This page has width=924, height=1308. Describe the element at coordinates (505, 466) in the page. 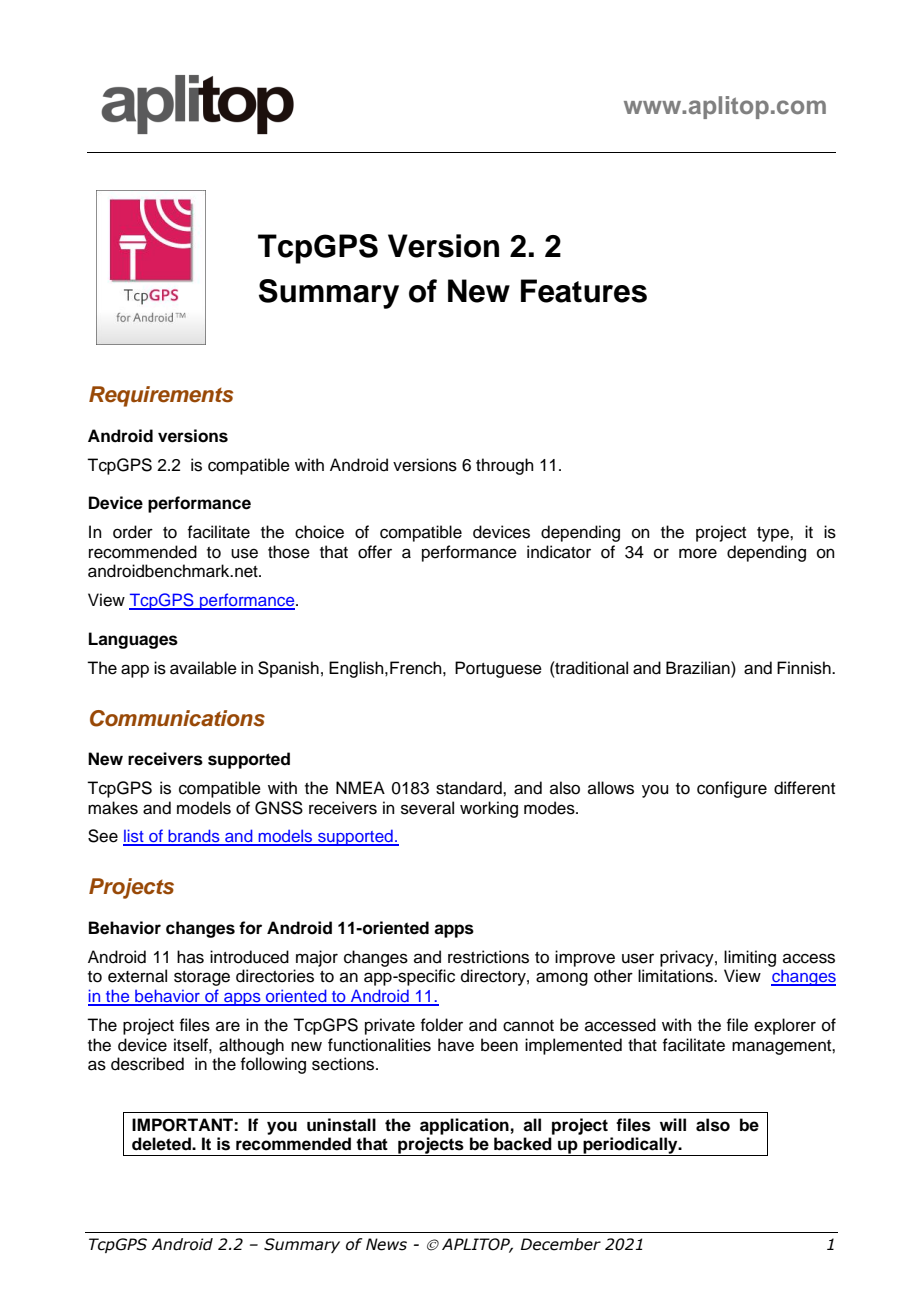

I see `through` at that location.
